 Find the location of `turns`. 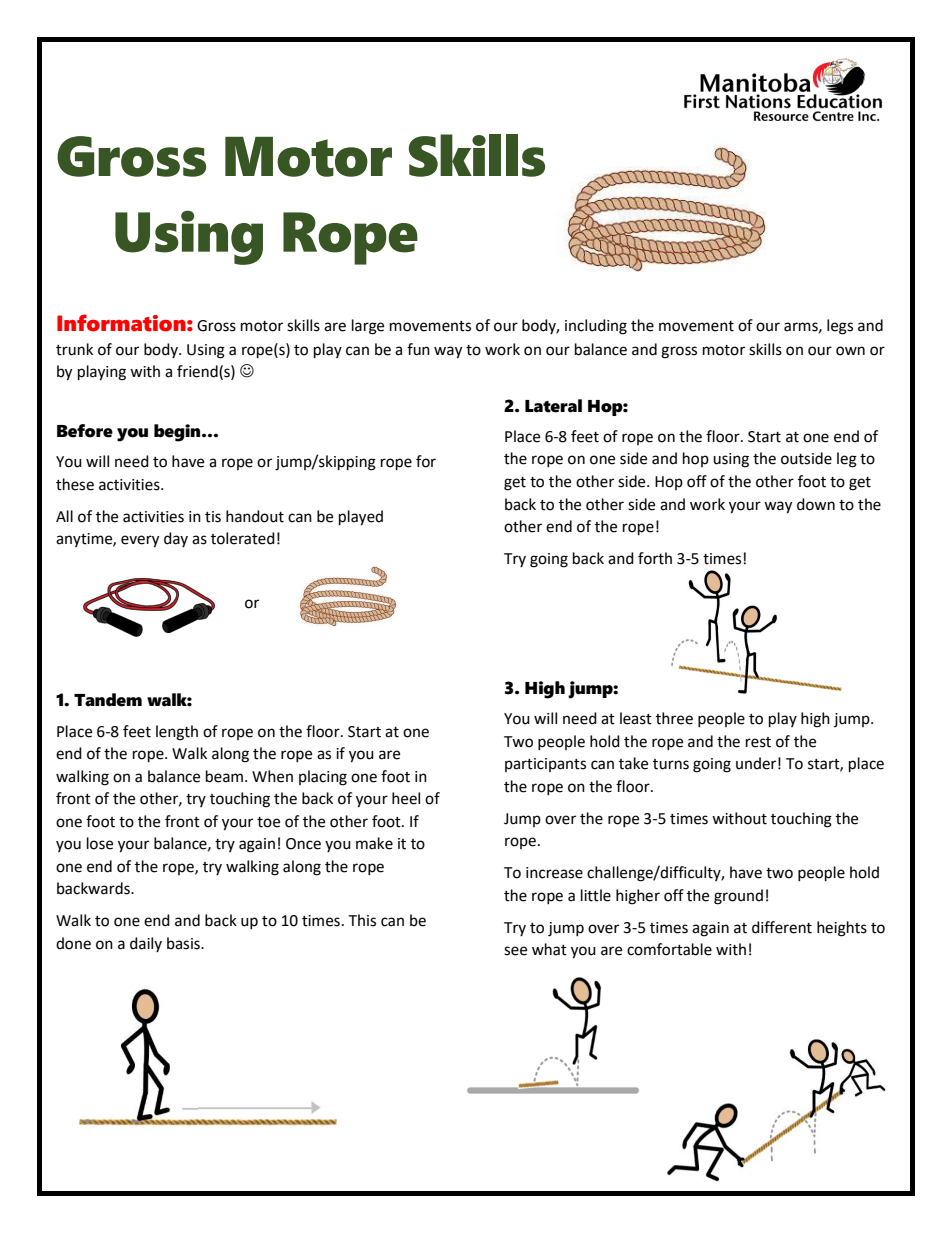

turns is located at coordinates (671, 764).
